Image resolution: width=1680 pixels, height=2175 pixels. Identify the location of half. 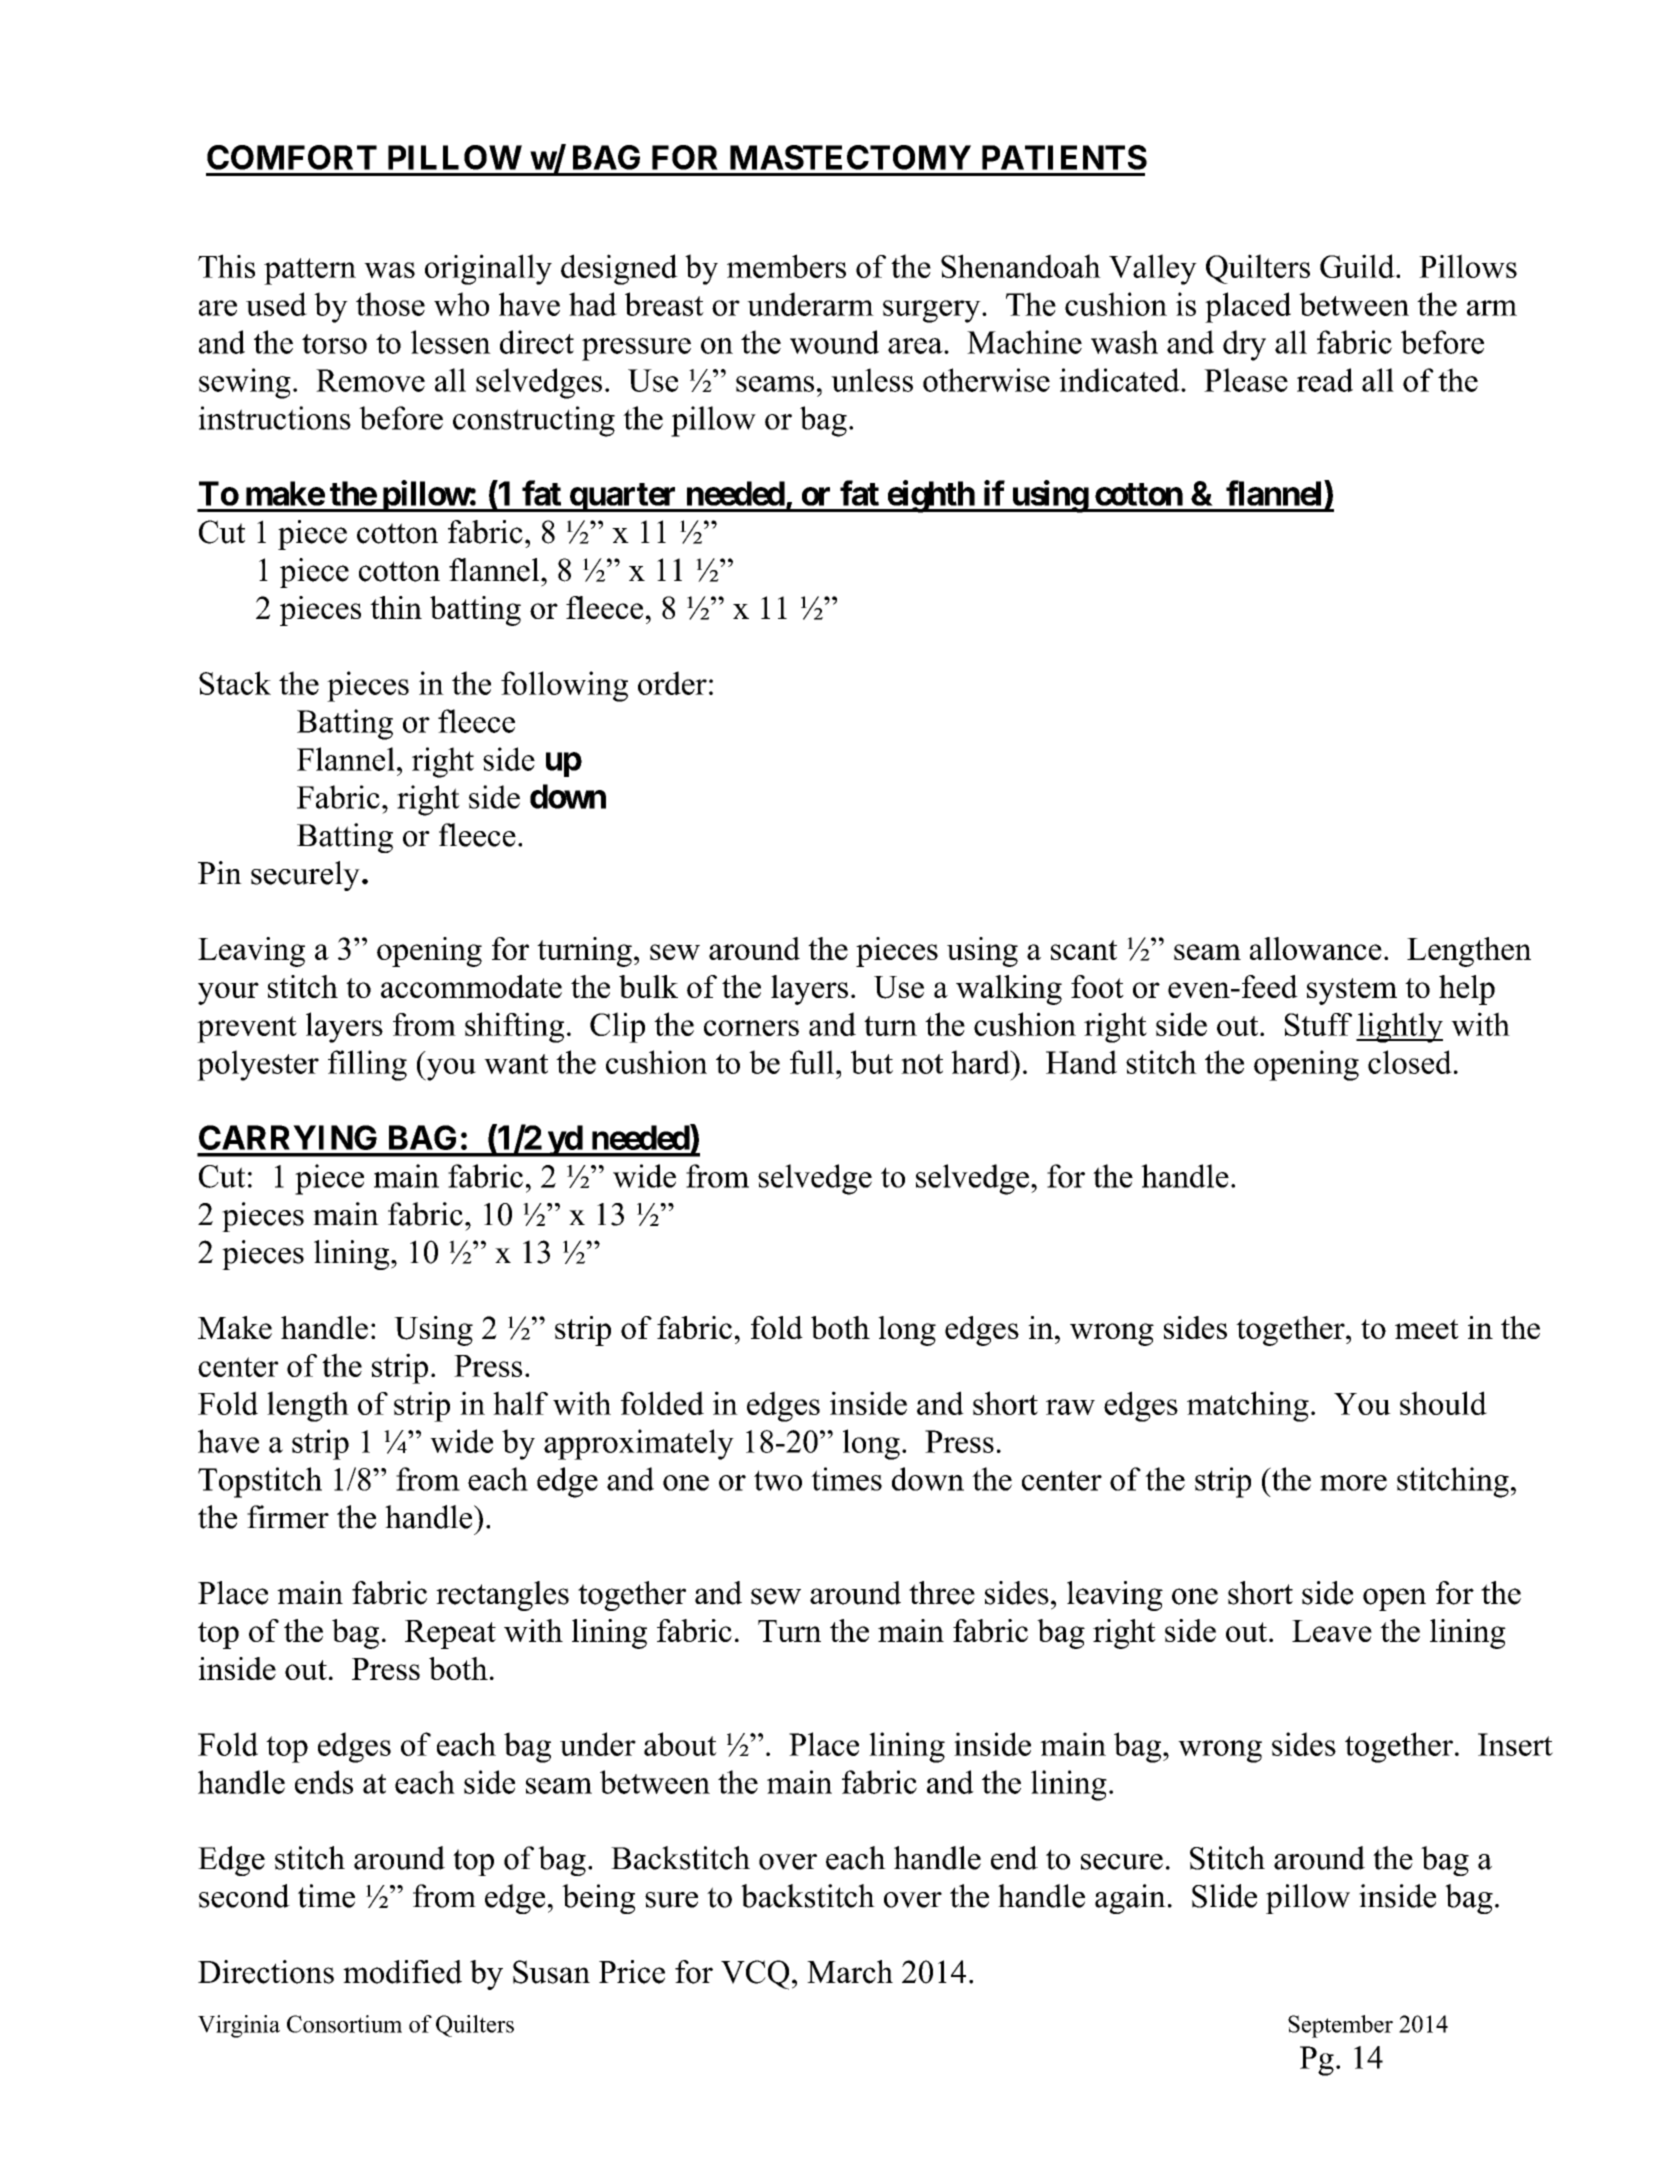
(520, 1403).
